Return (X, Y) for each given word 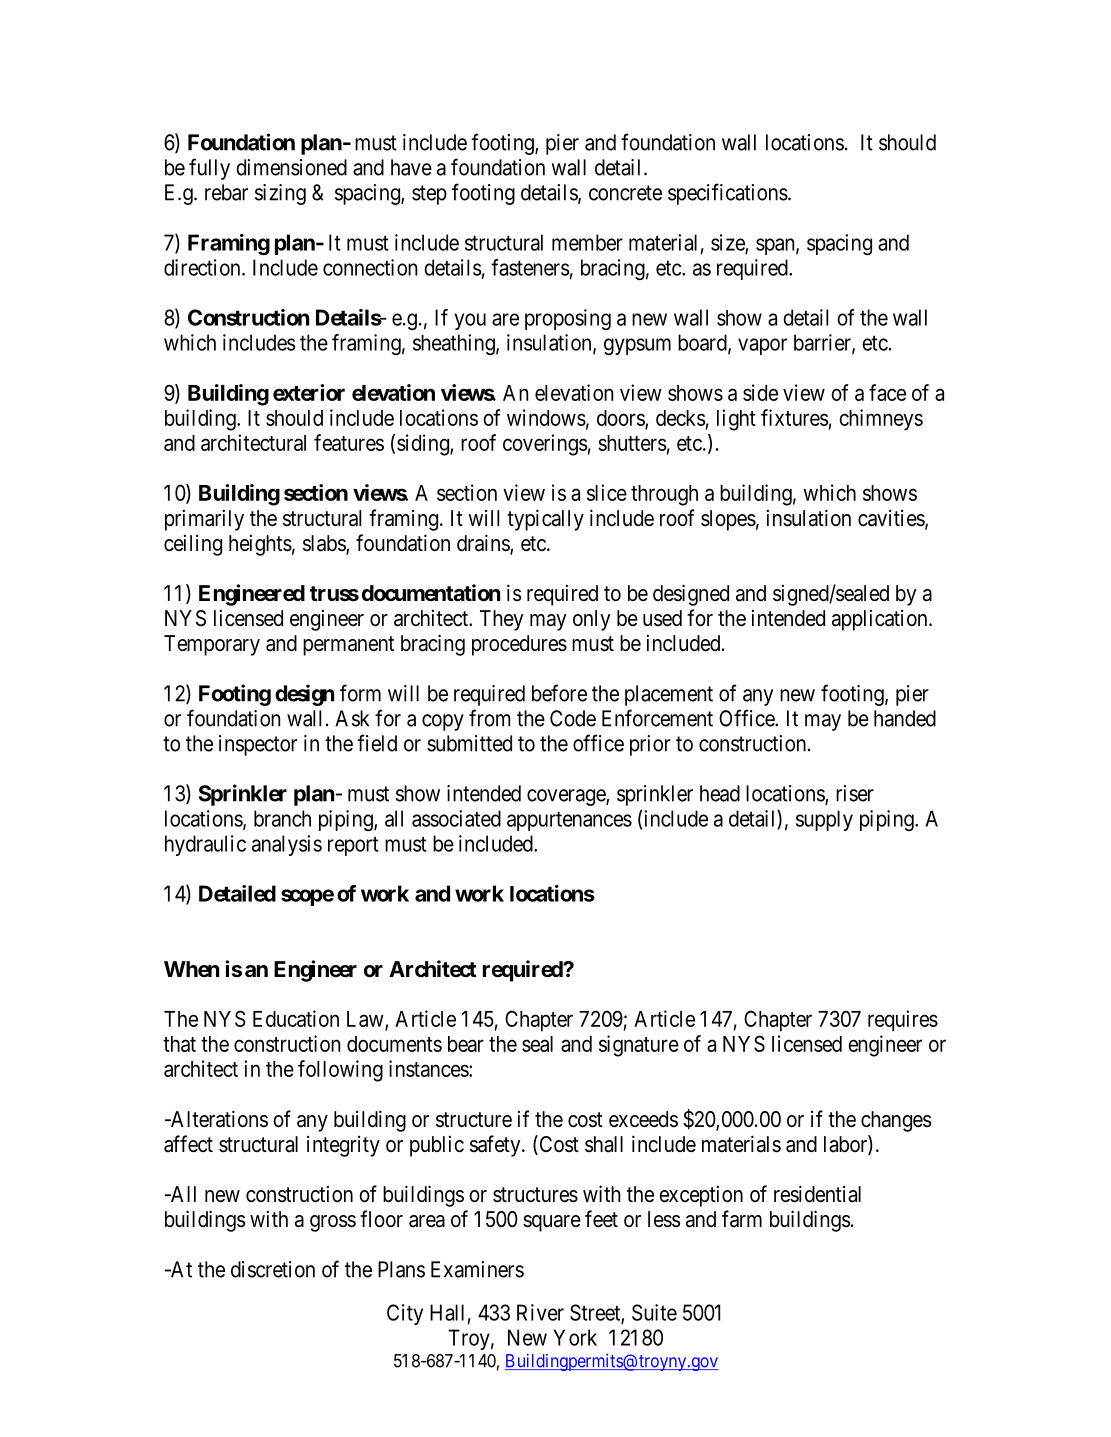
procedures (519, 645)
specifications (728, 194)
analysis (287, 845)
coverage (567, 797)
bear (466, 1044)
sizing (280, 194)
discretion (273, 1269)
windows (546, 417)
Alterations (218, 1119)
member (587, 242)
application (881, 620)
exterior (309, 392)
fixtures (795, 417)
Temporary (212, 645)
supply (824, 820)
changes (896, 1121)
